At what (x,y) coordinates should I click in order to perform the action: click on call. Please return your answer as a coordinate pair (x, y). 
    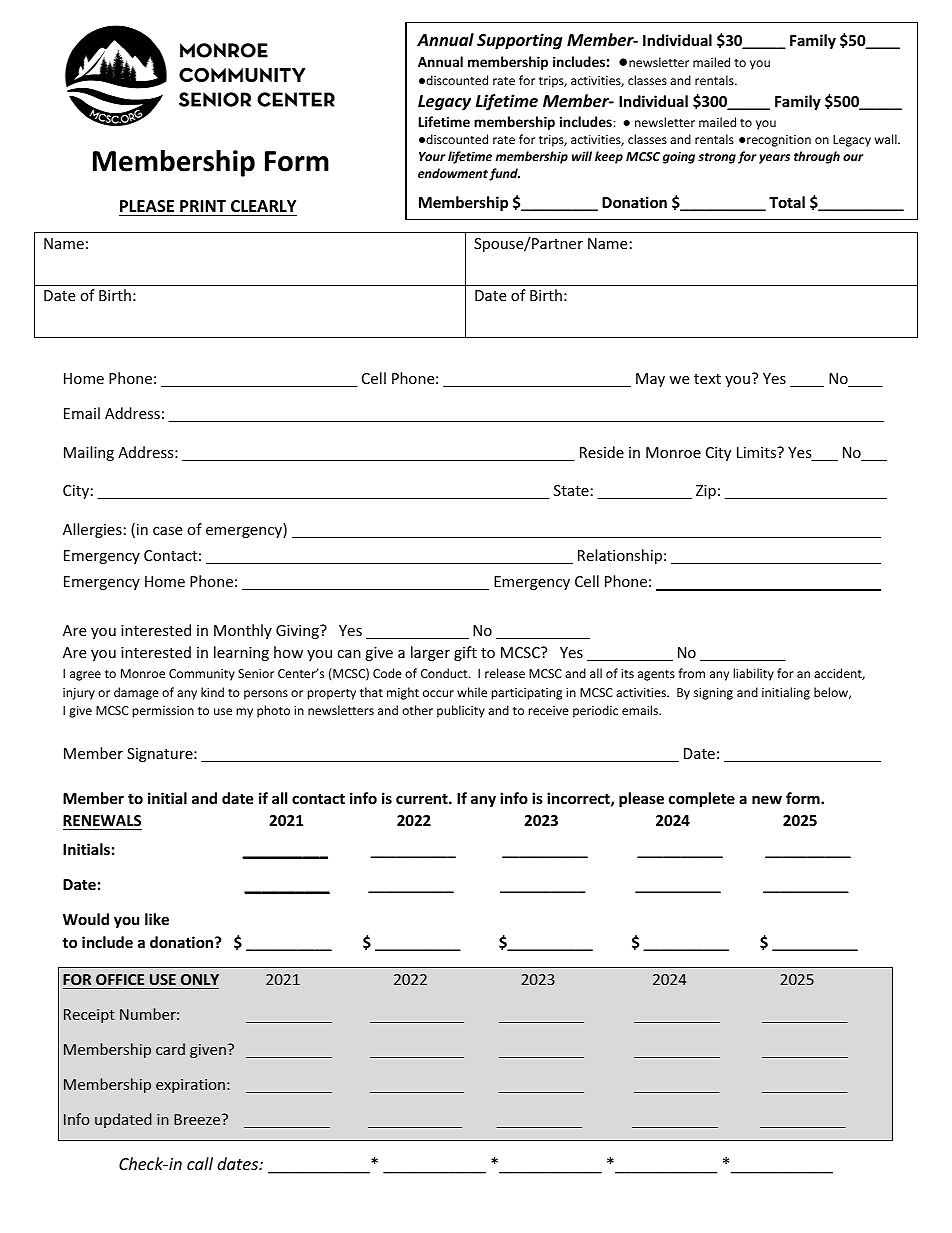
    Looking at the image, I should click on (200, 1163).
